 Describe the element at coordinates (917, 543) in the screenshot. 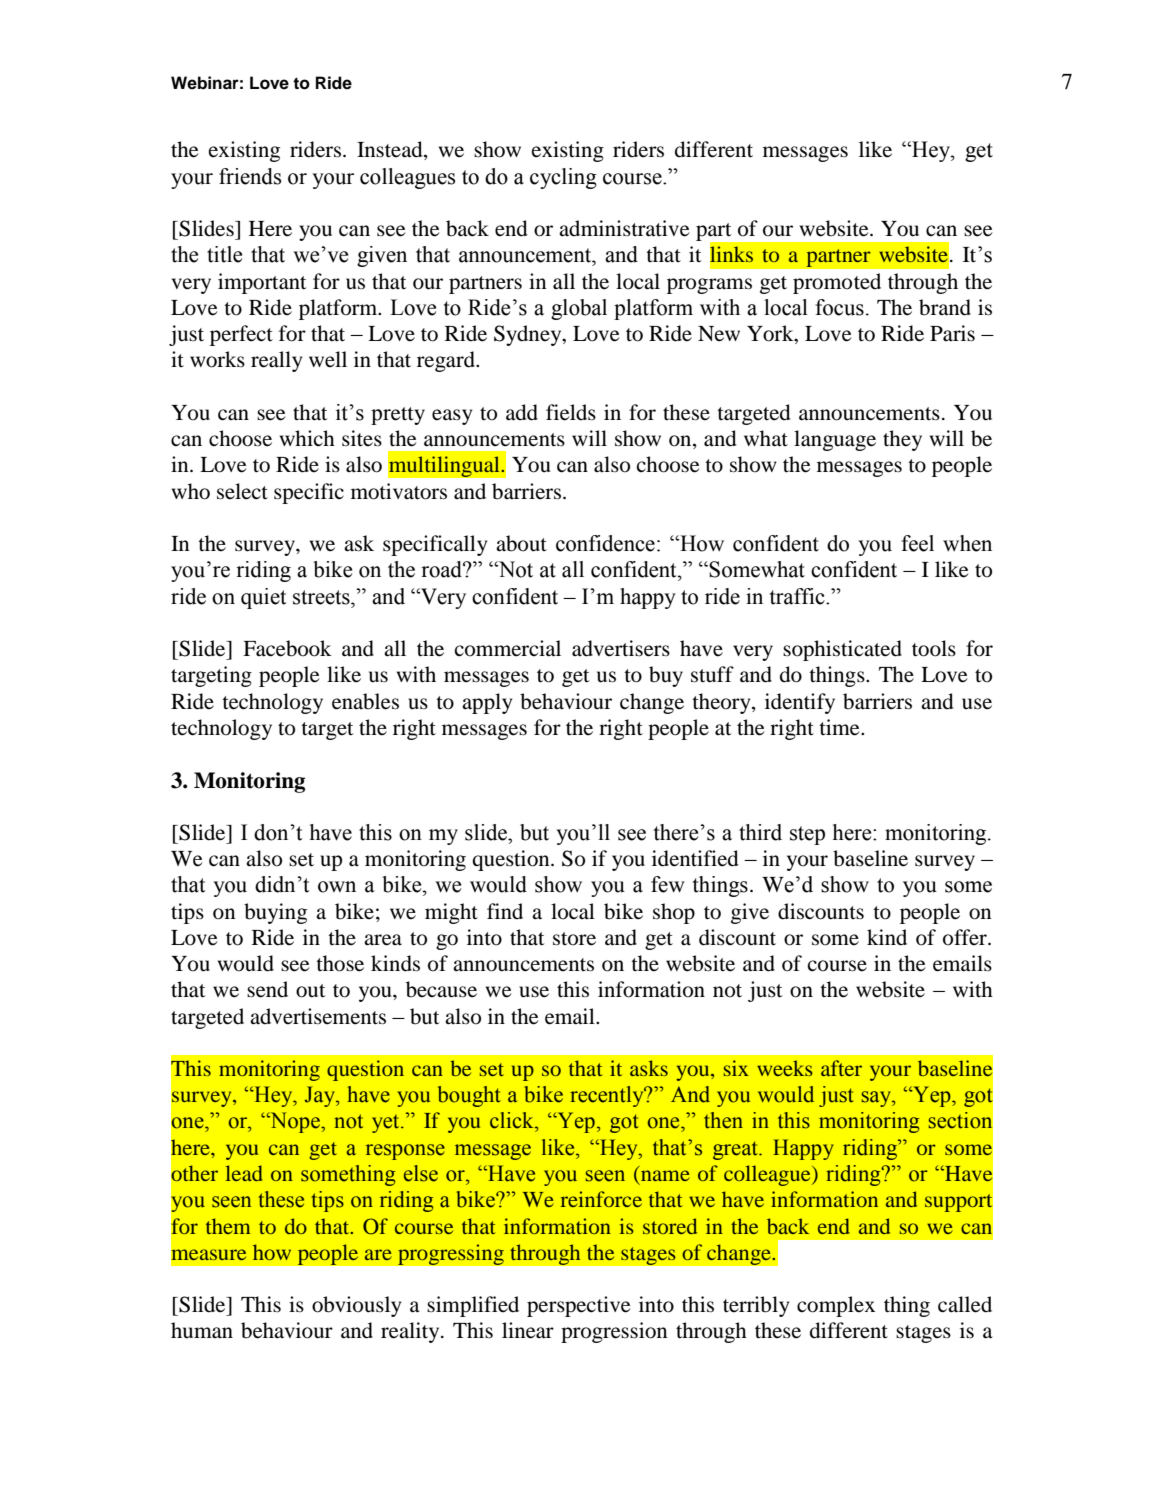

I see `feel` at that location.
